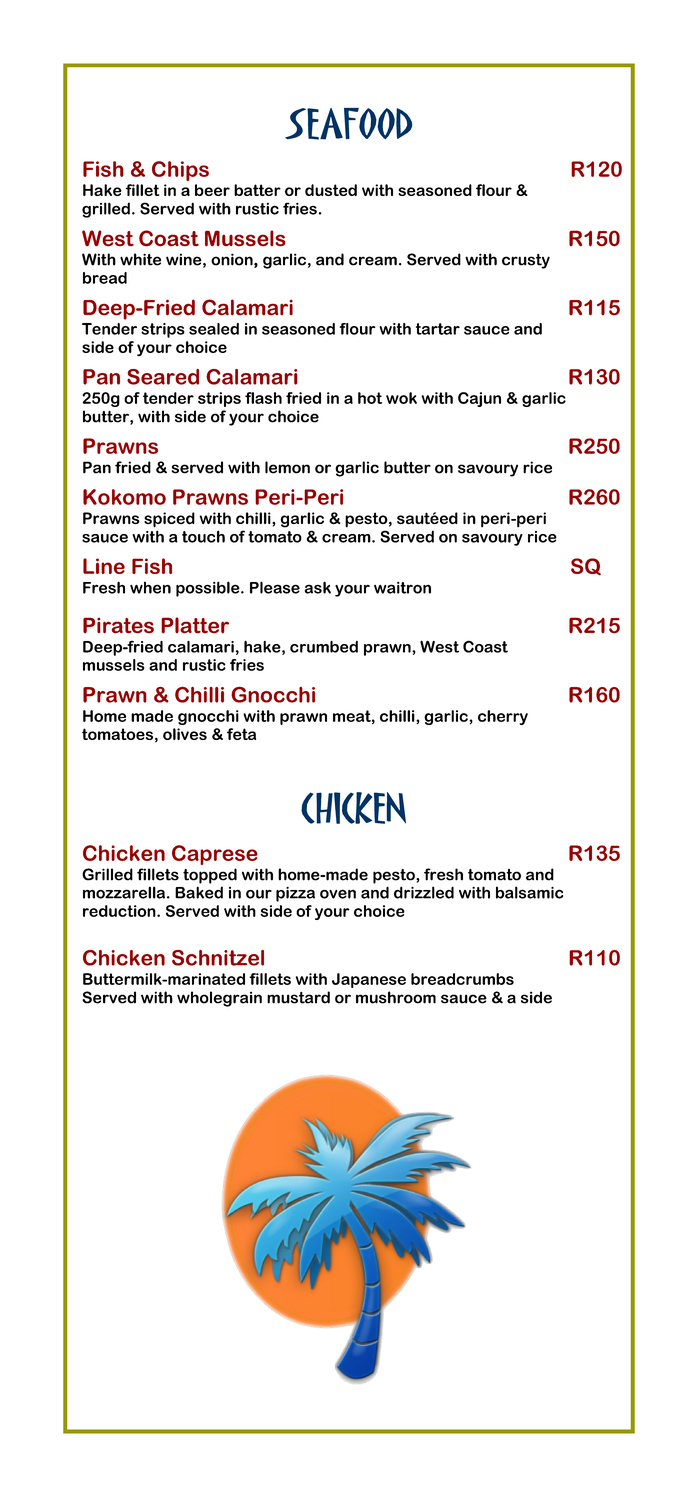 The image size is (698, 1497). I want to click on balsamic, so click(529, 892).
